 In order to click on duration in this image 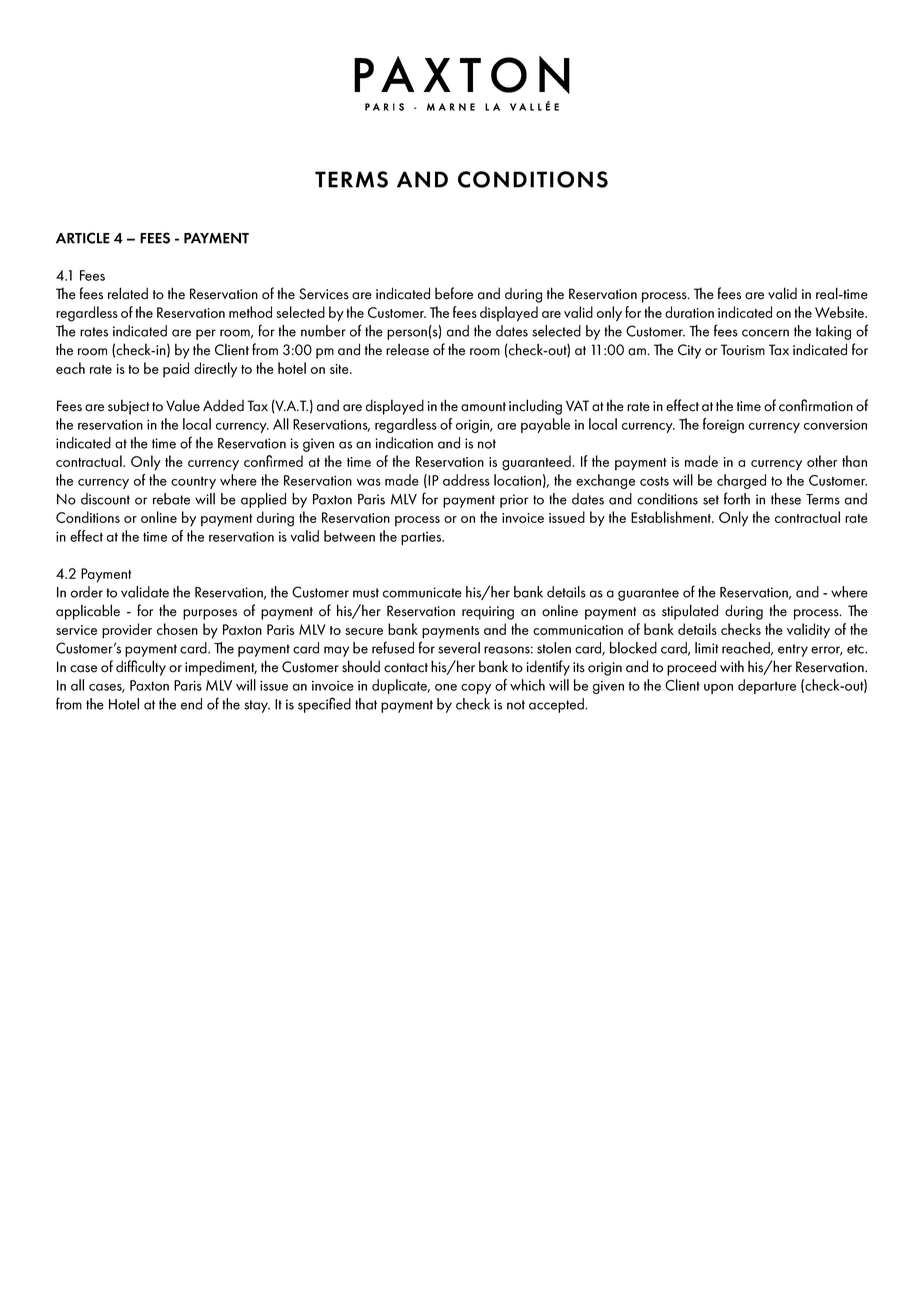, I will do `click(689, 312)`.
